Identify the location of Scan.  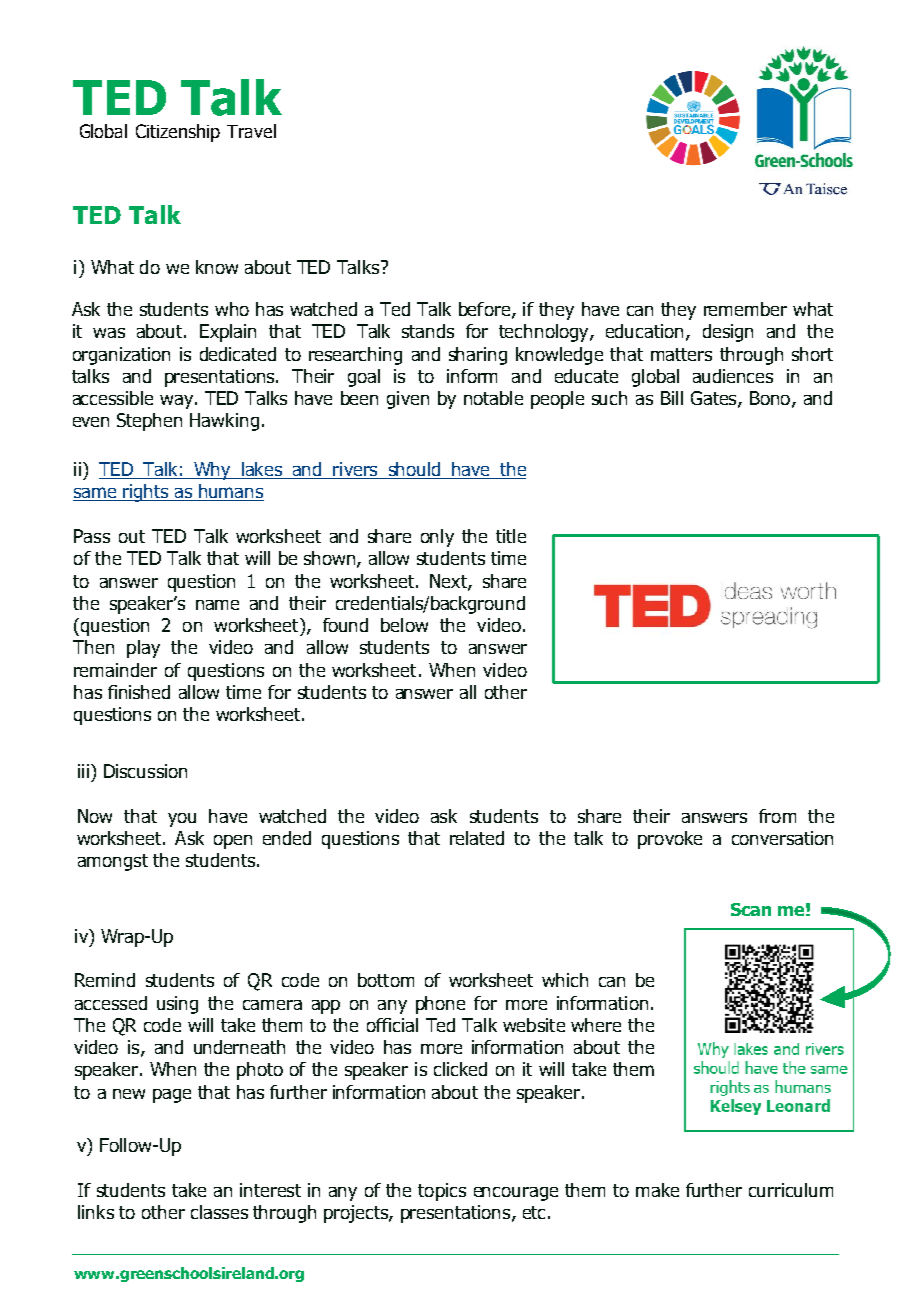
(751, 909).
